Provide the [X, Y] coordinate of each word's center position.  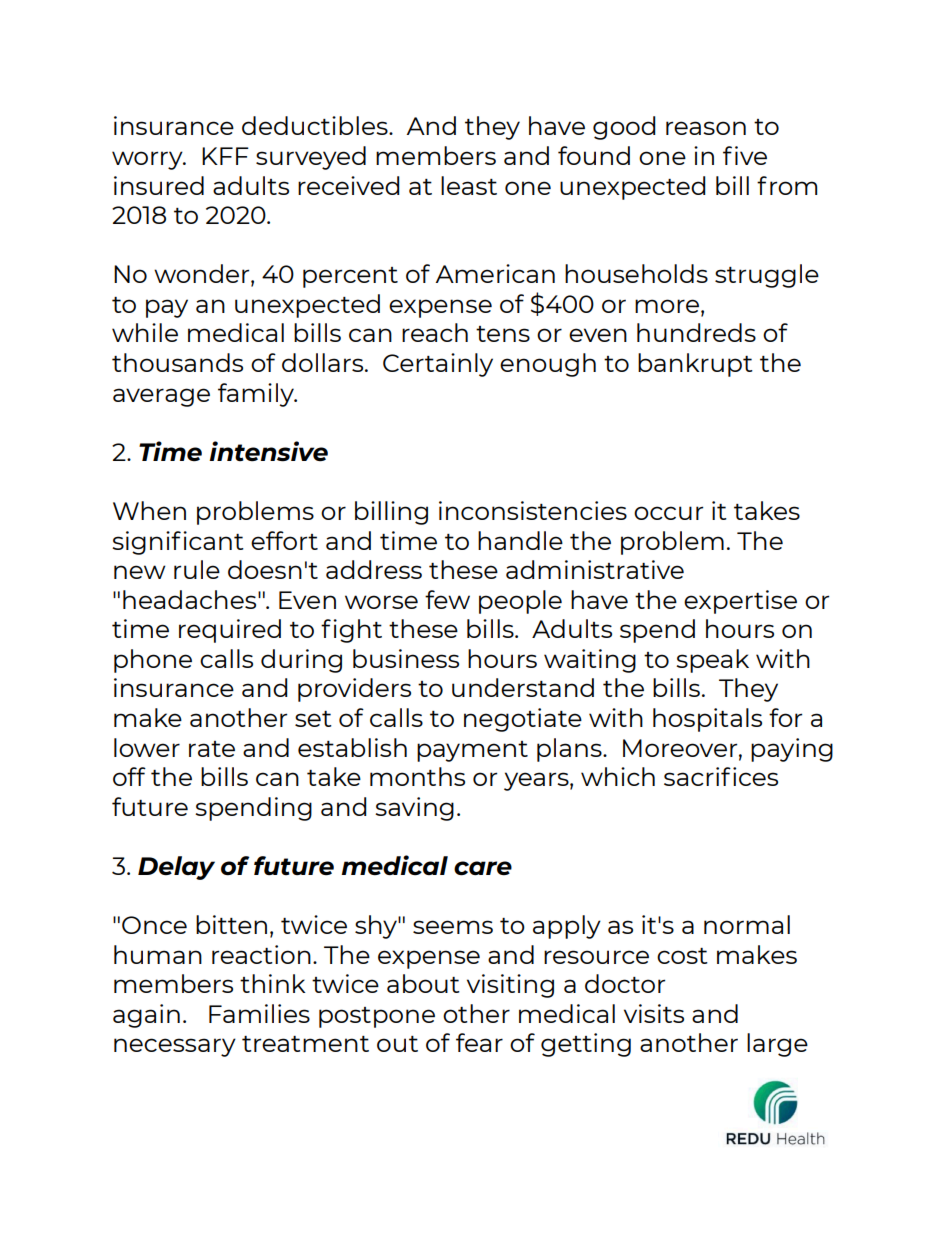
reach [435, 332]
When [149, 510]
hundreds [696, 332]
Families [259, 1013]
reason [706, 128]
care [483, 868]
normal [747, 924]
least [469, 185]
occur [668, 513]
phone [153, 661]
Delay [176, 868]
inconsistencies [533, 510]
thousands [177, 362]
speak [712, 661]
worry [148, 160]
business [406, 658]
